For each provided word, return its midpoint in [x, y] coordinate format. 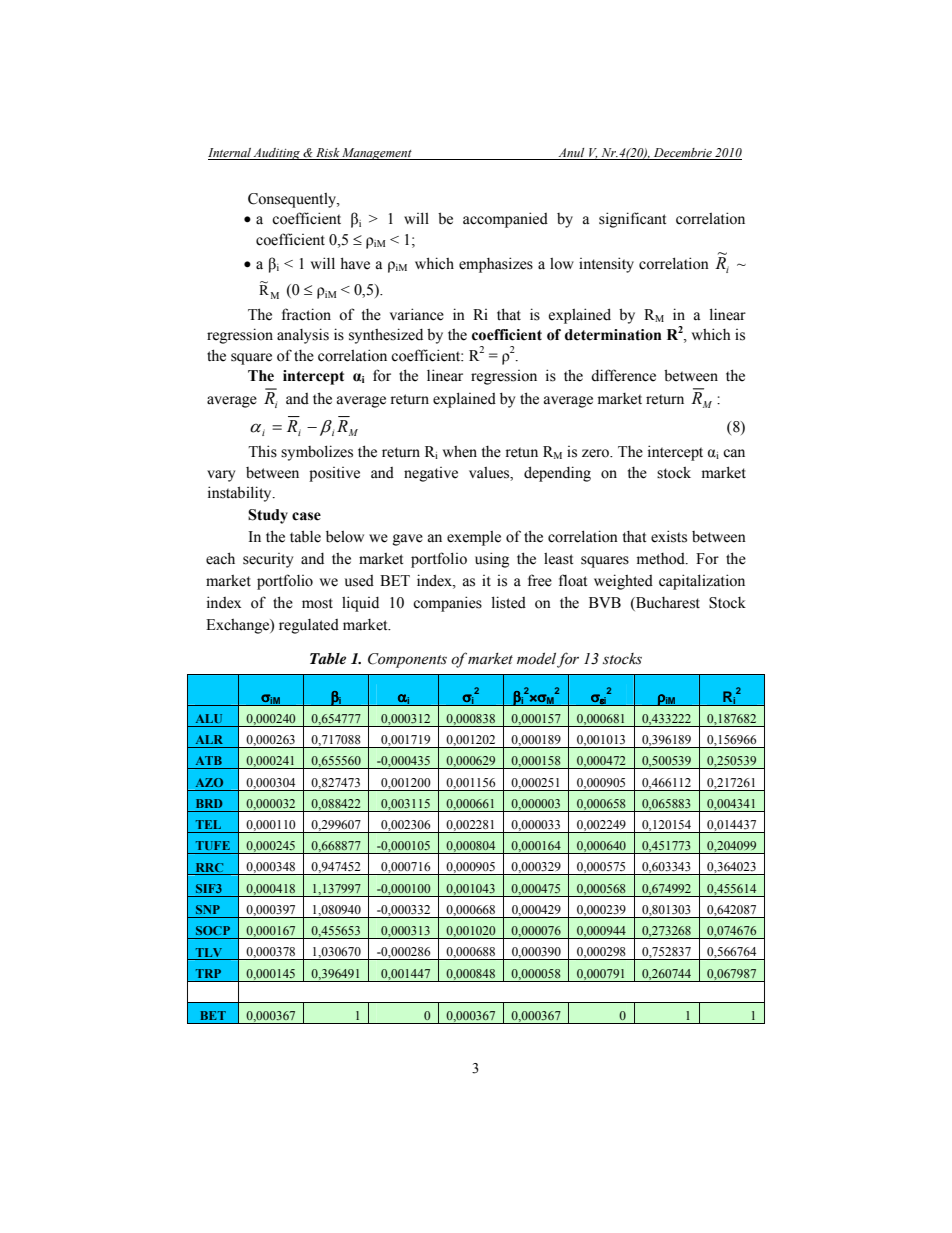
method [662, 559]
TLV [209, 952]
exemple [474, 538]
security [268, 560]
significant [632, 220]
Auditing [277, 154]
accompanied [505, 220]
